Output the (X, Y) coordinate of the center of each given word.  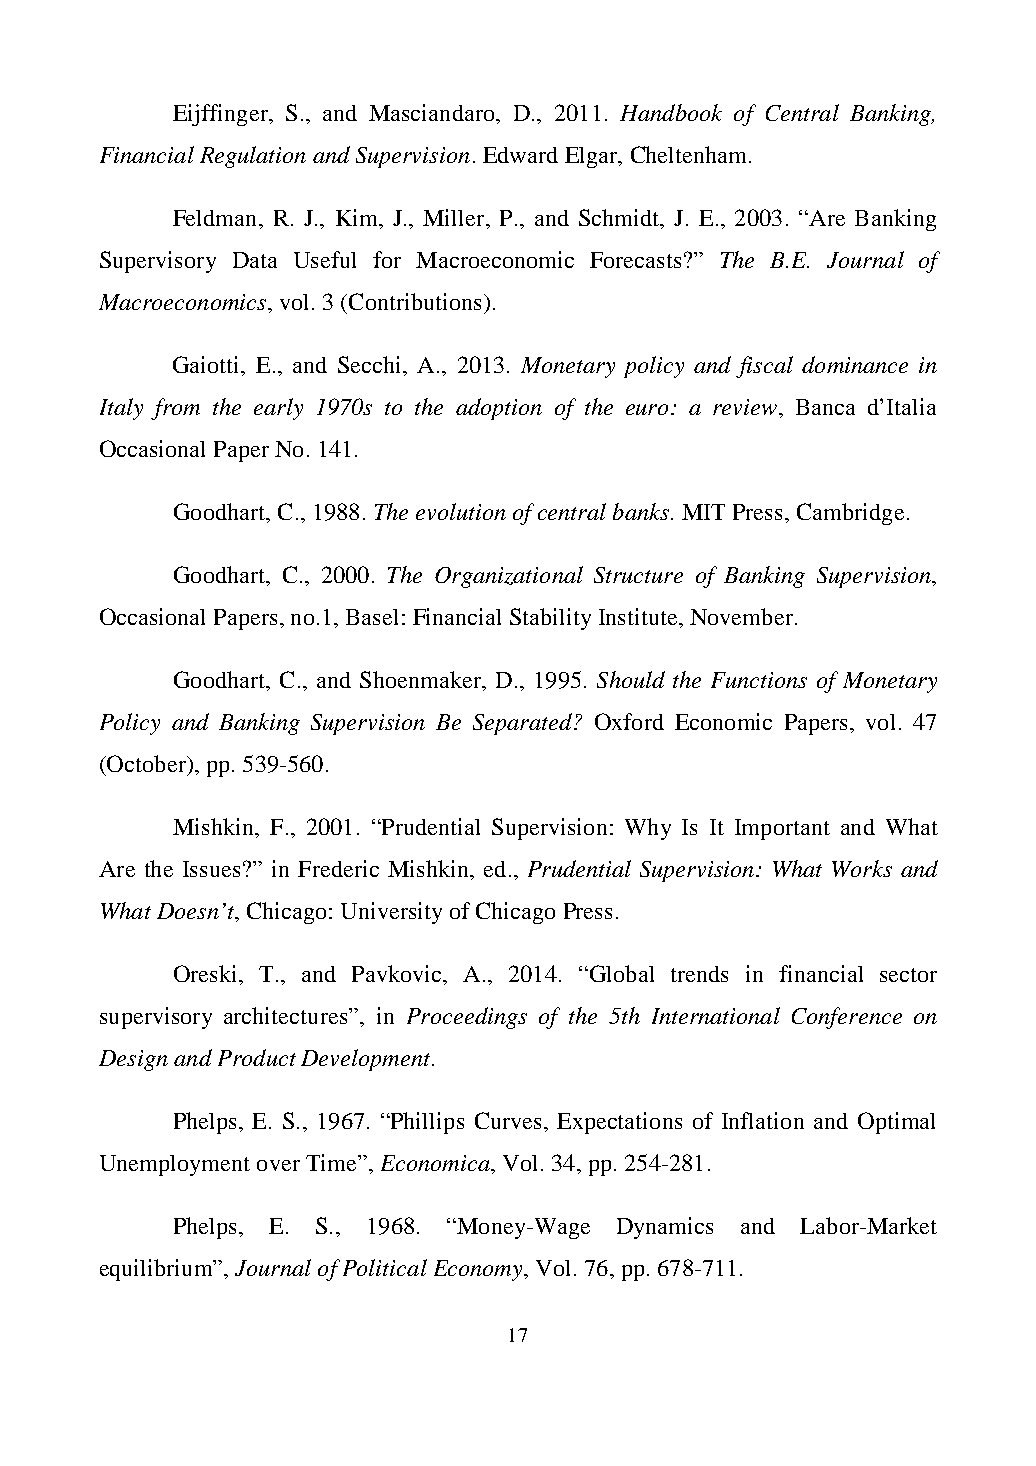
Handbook (671, 112)
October (146, 763)
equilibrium (157, 1270)
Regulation (253, 157)
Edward (520, 155)
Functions (759, 680)
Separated (522, 724)
